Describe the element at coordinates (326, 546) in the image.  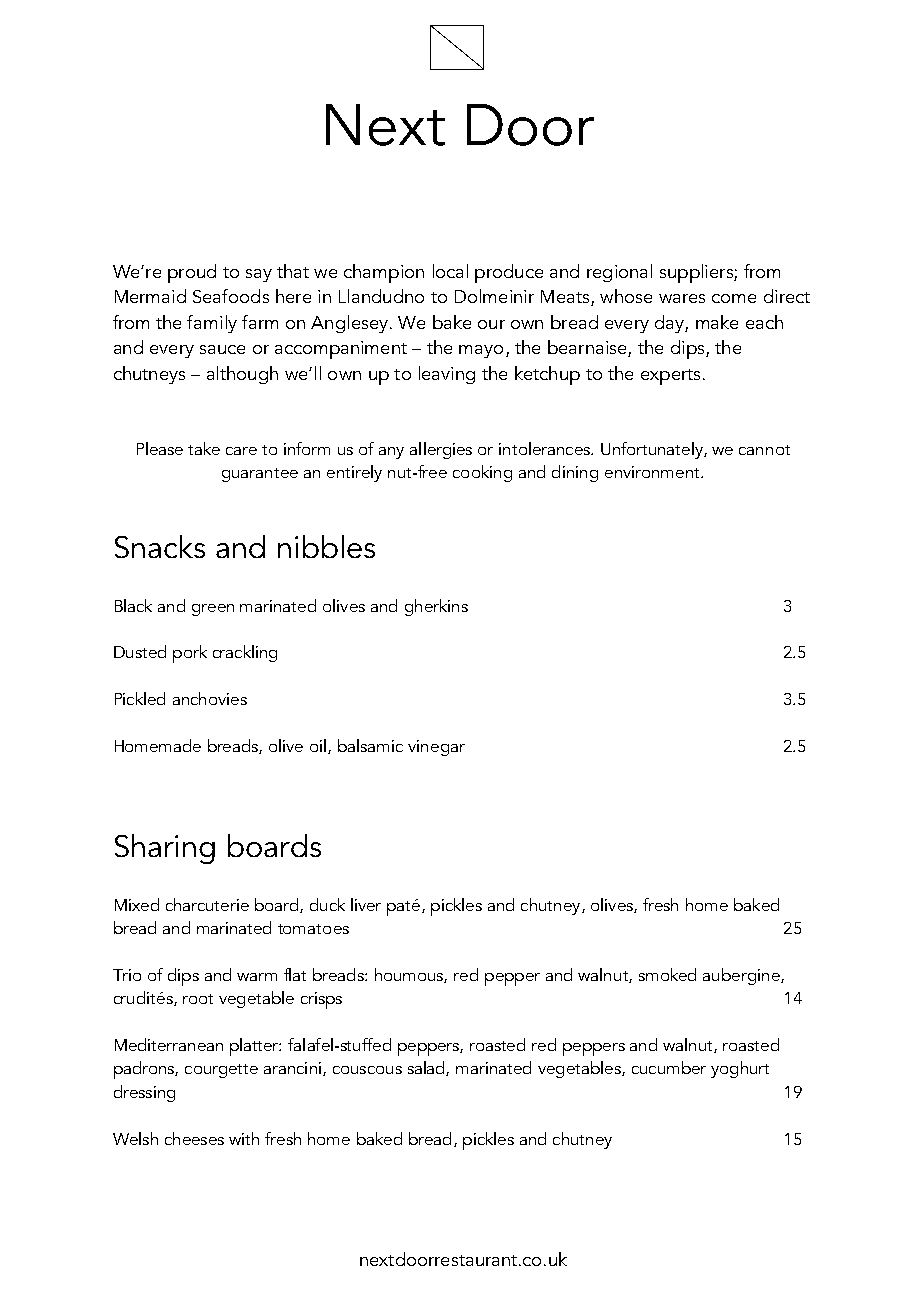
I see `nibbles` at that location.
